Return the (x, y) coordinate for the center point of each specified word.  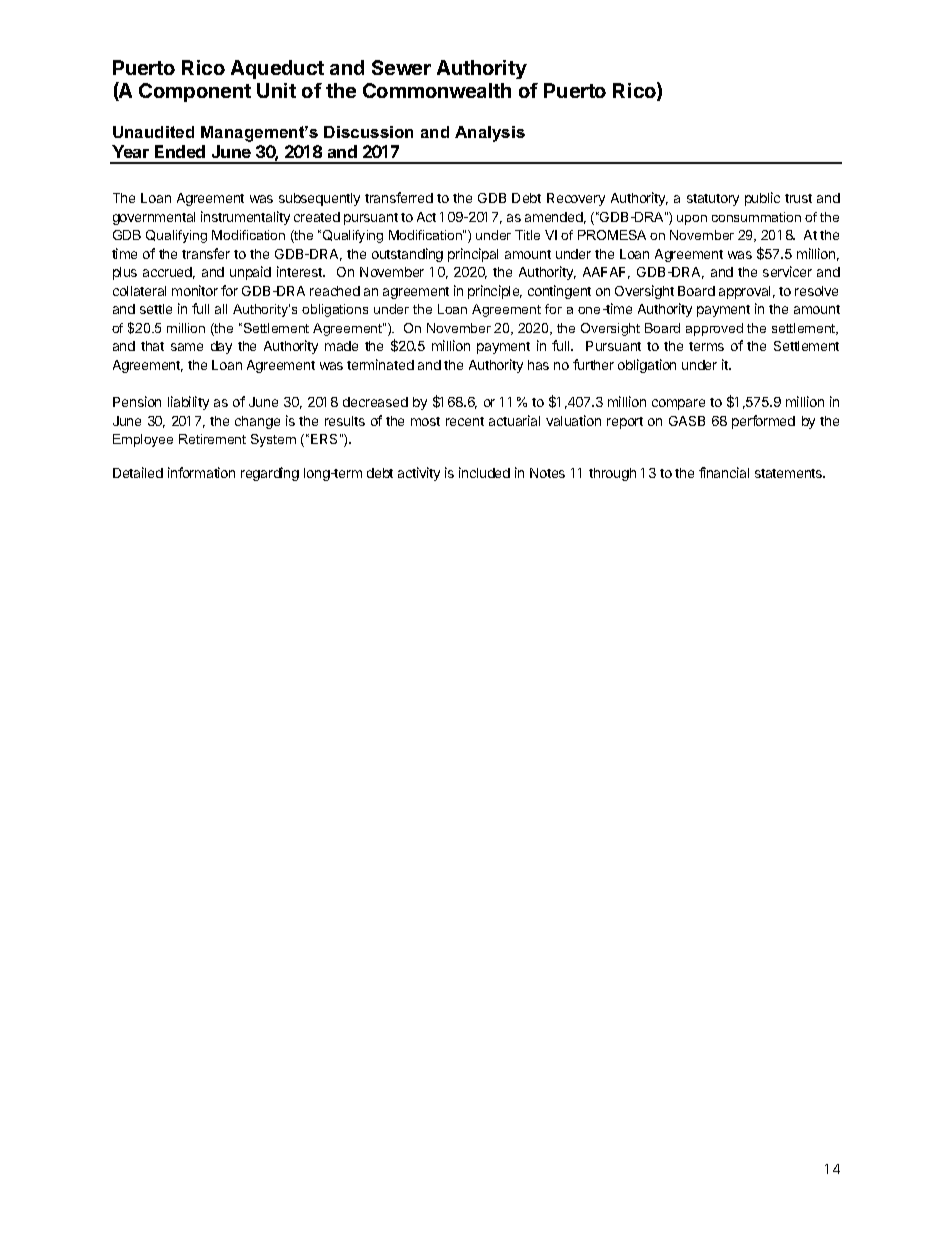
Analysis (490, 134)
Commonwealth (437, 90)
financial (724, 472)
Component (195, 92)
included (484, 472)
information (201, 472)
